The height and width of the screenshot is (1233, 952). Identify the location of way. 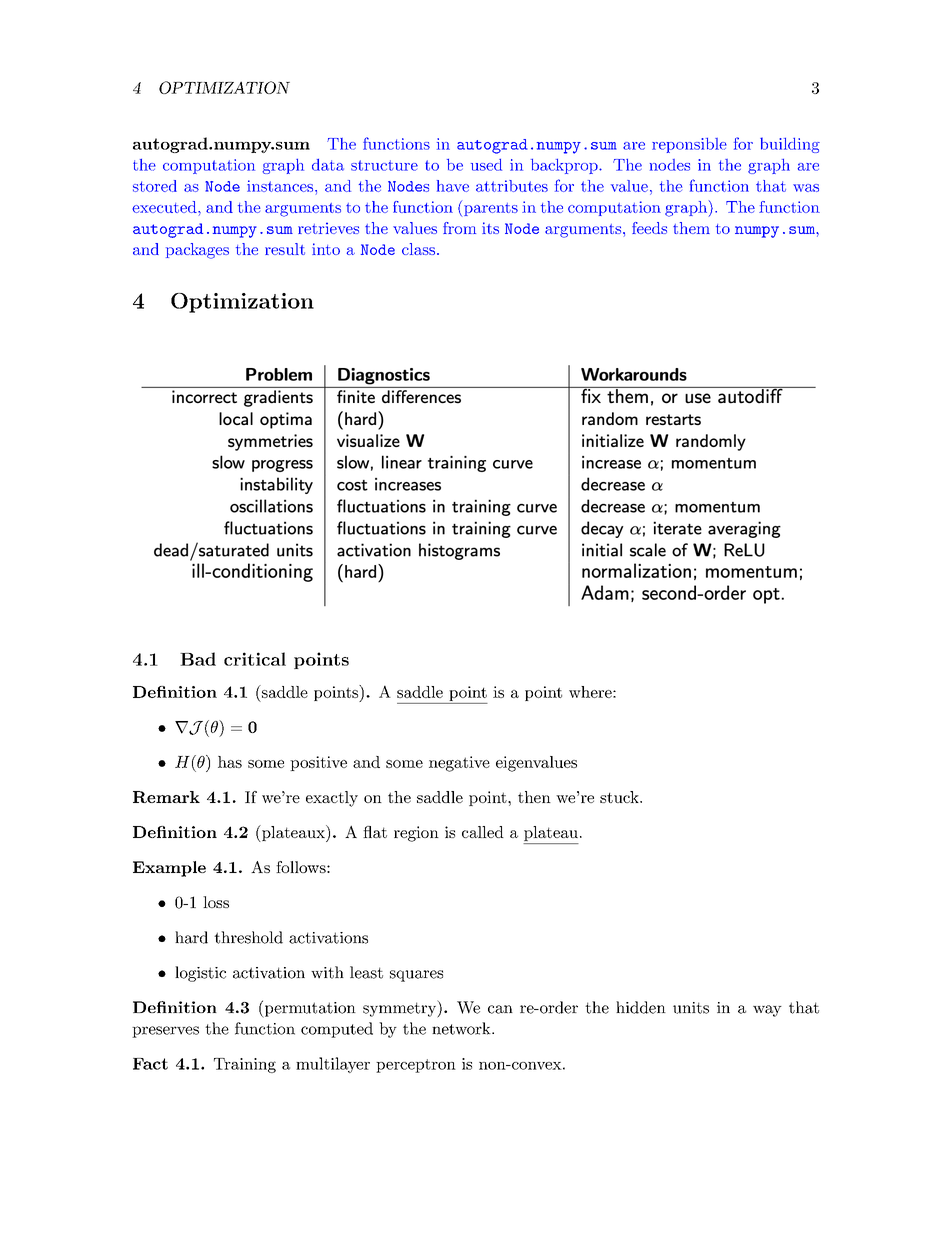
(767, 1011).
